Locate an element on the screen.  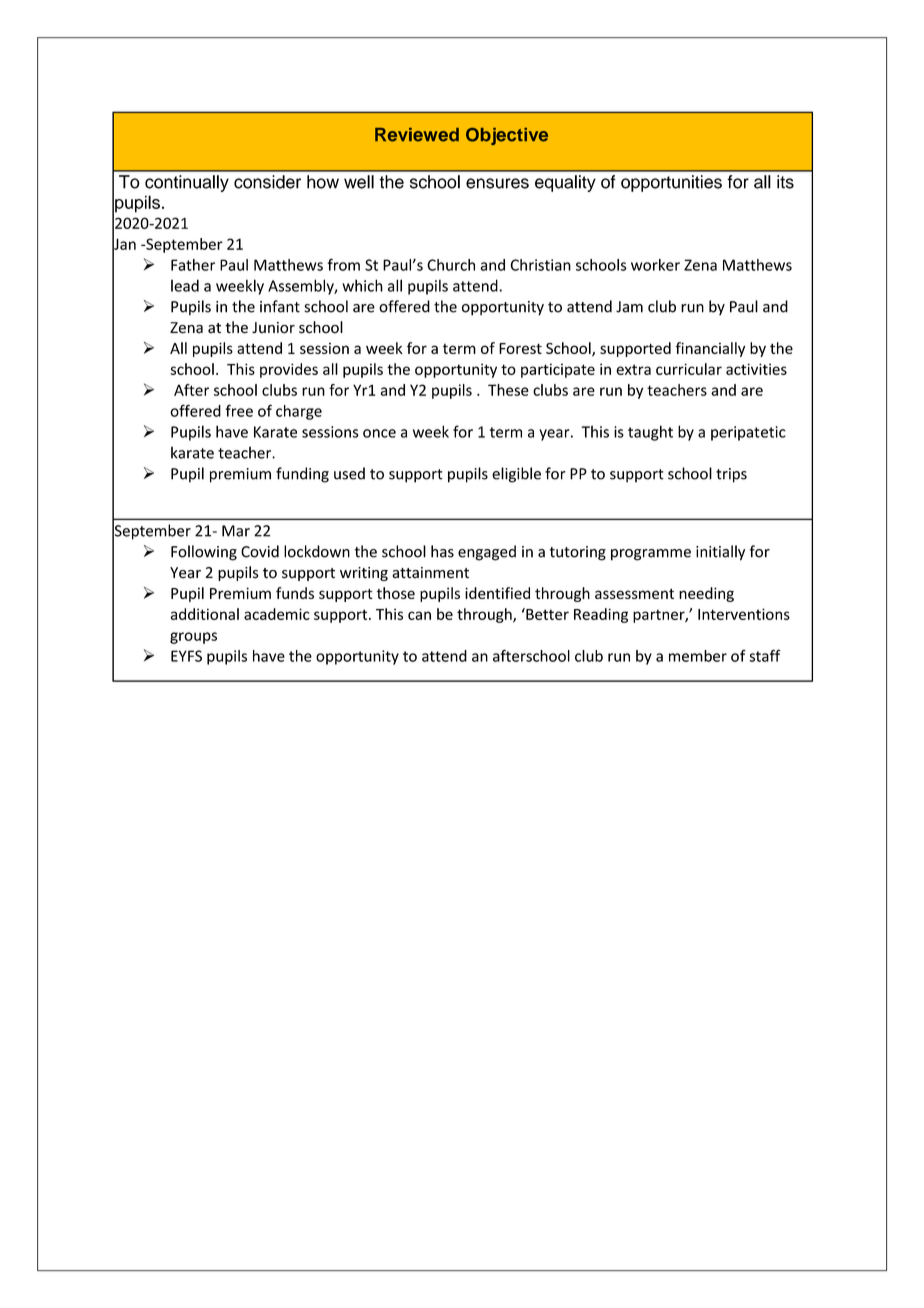
Objective is located at coordinates (507, 136).
